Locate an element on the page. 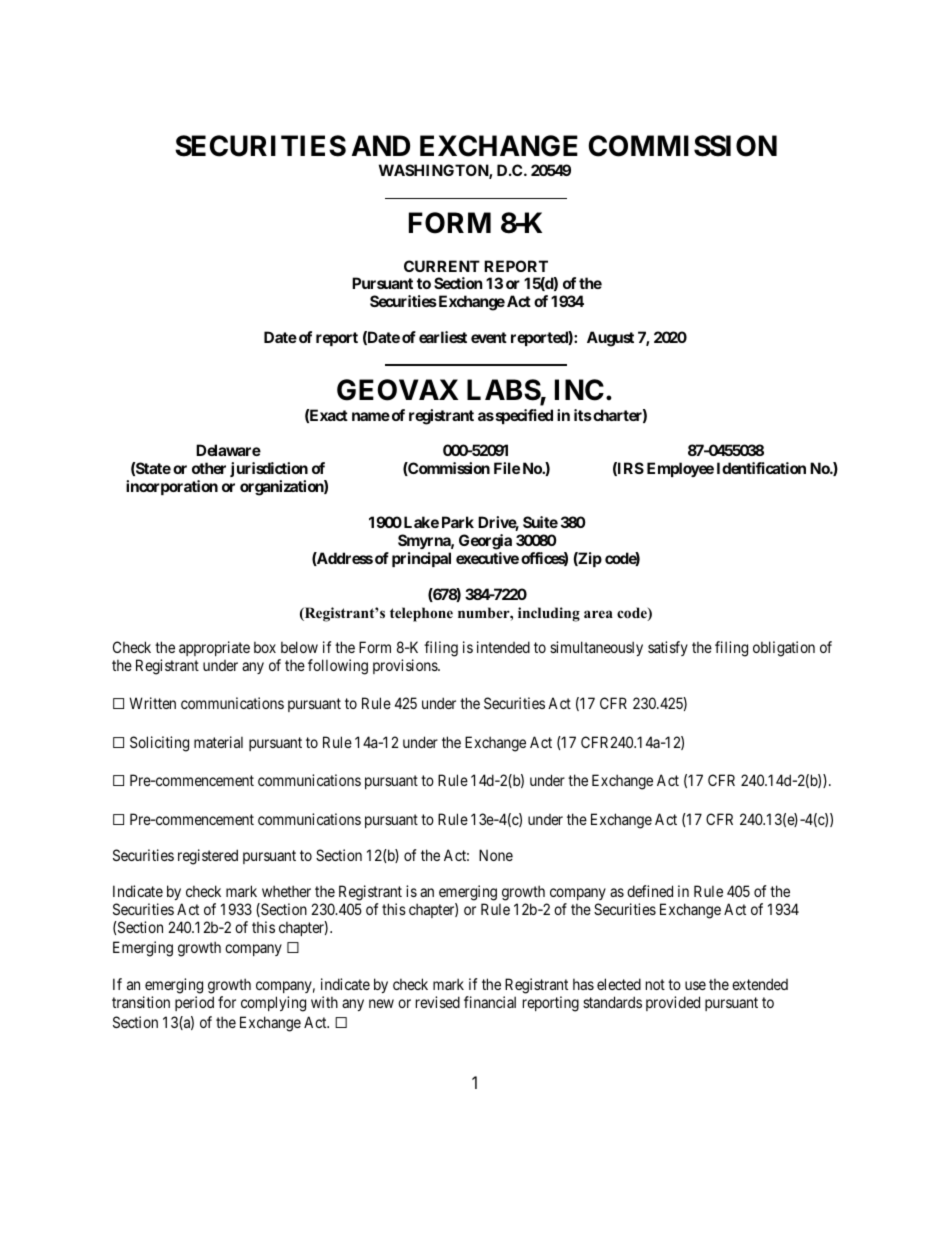 This image has width=952, height=1233. revised is located at coordinates (438, 1002).
